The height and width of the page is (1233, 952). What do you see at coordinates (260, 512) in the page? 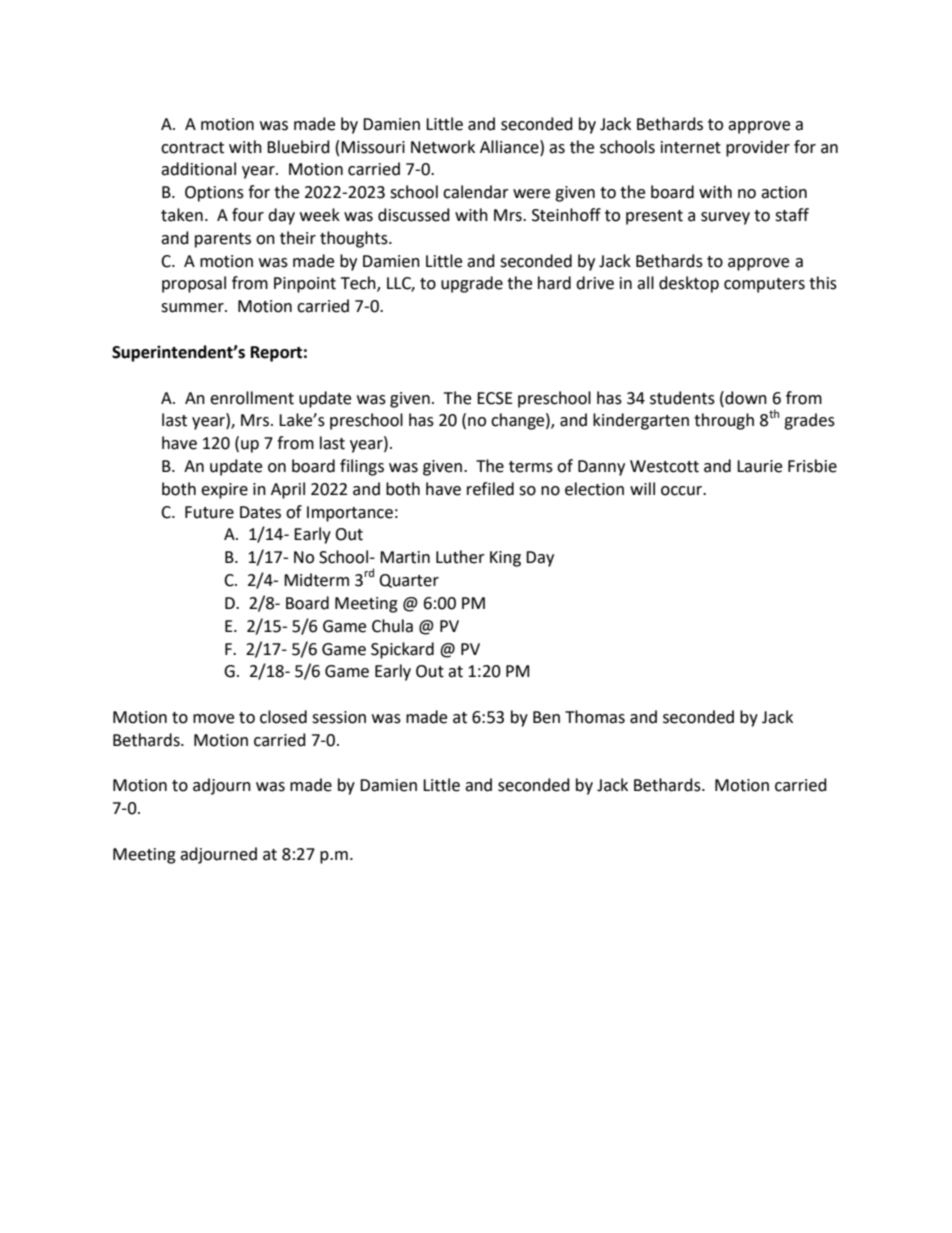
I see `Dates` at bounding box center [260, 512].
